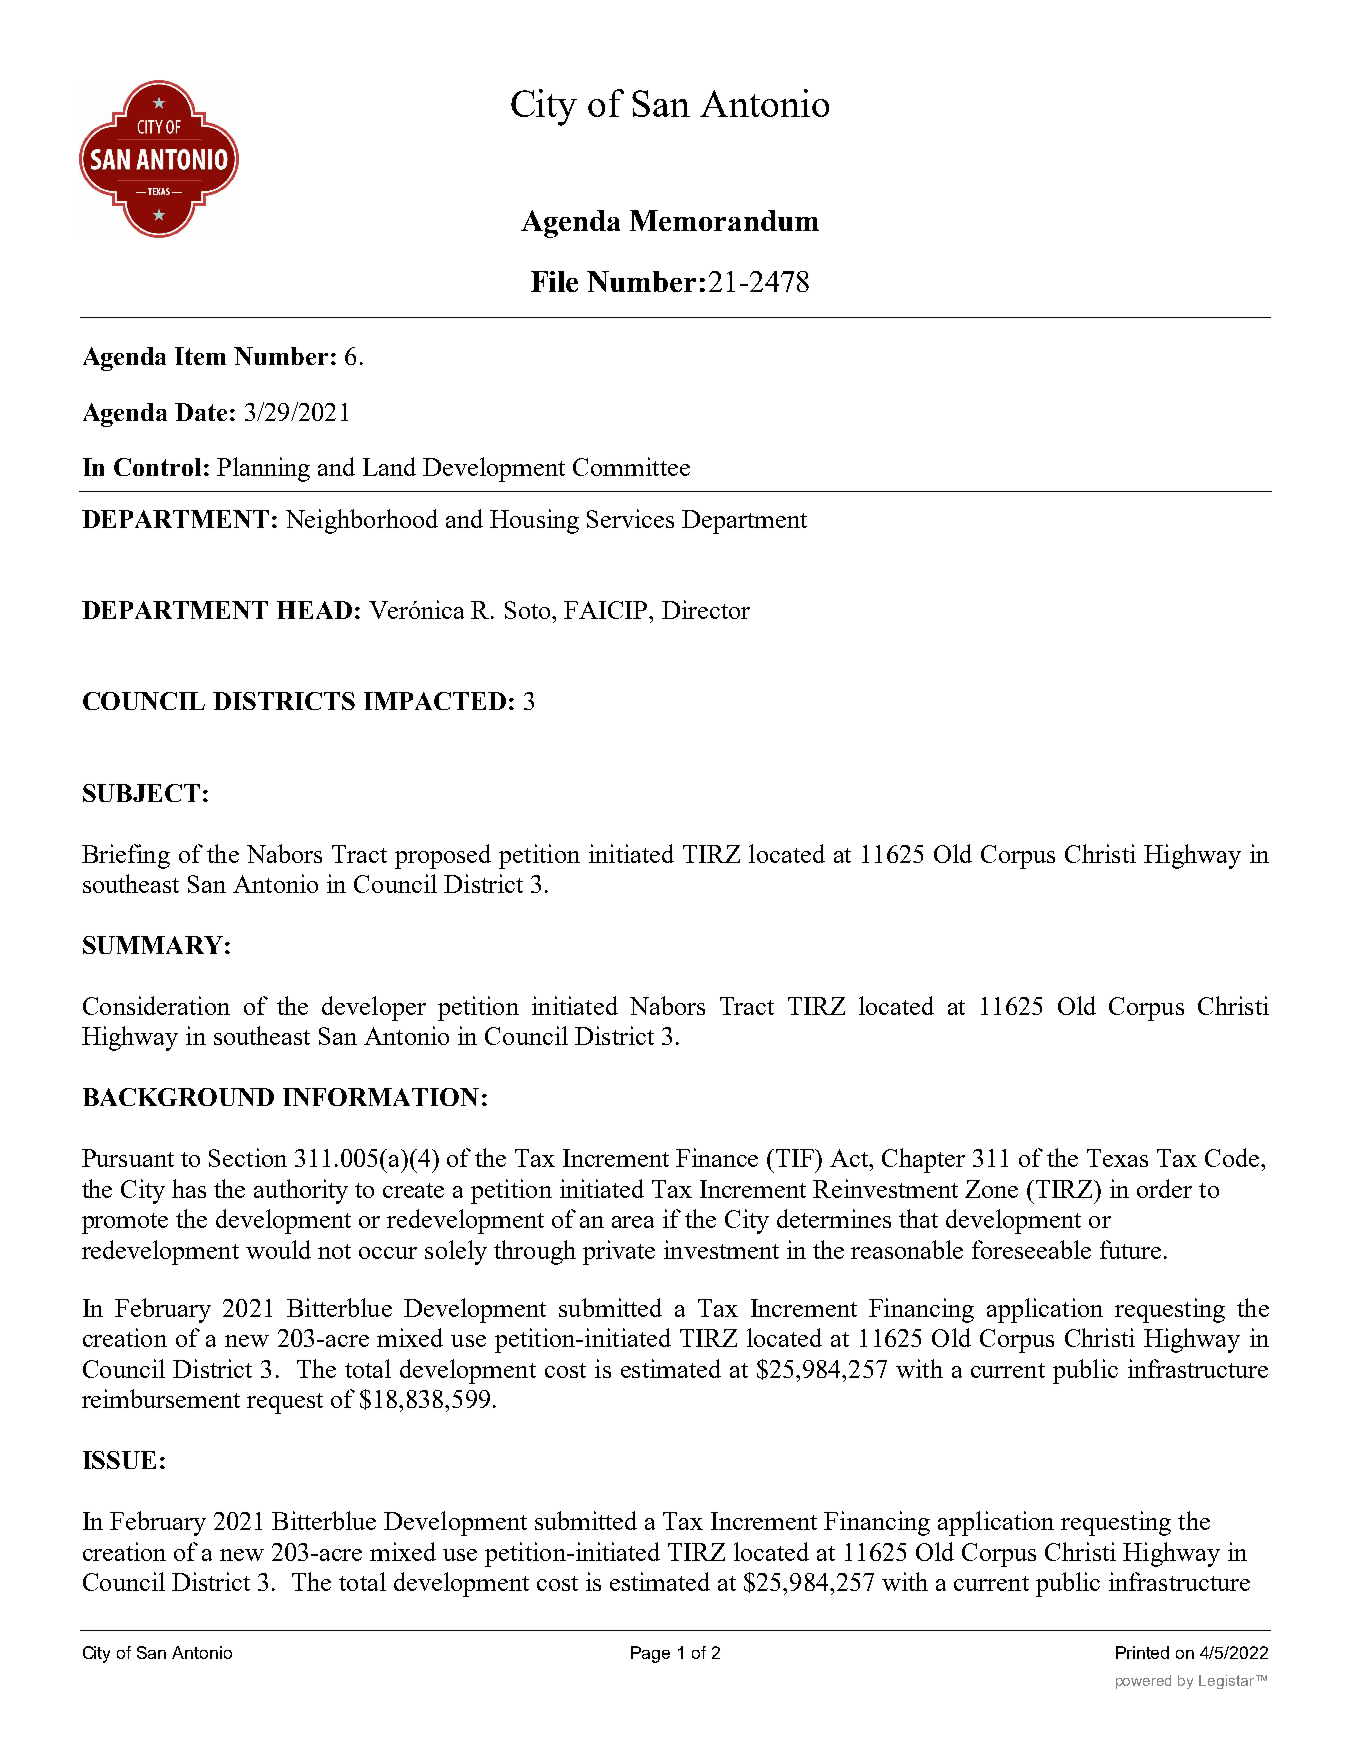 The image size is (1351, 1748). Describe the element at coordinates (153, 945) in the image. I see `SUMMARY` at that location.
